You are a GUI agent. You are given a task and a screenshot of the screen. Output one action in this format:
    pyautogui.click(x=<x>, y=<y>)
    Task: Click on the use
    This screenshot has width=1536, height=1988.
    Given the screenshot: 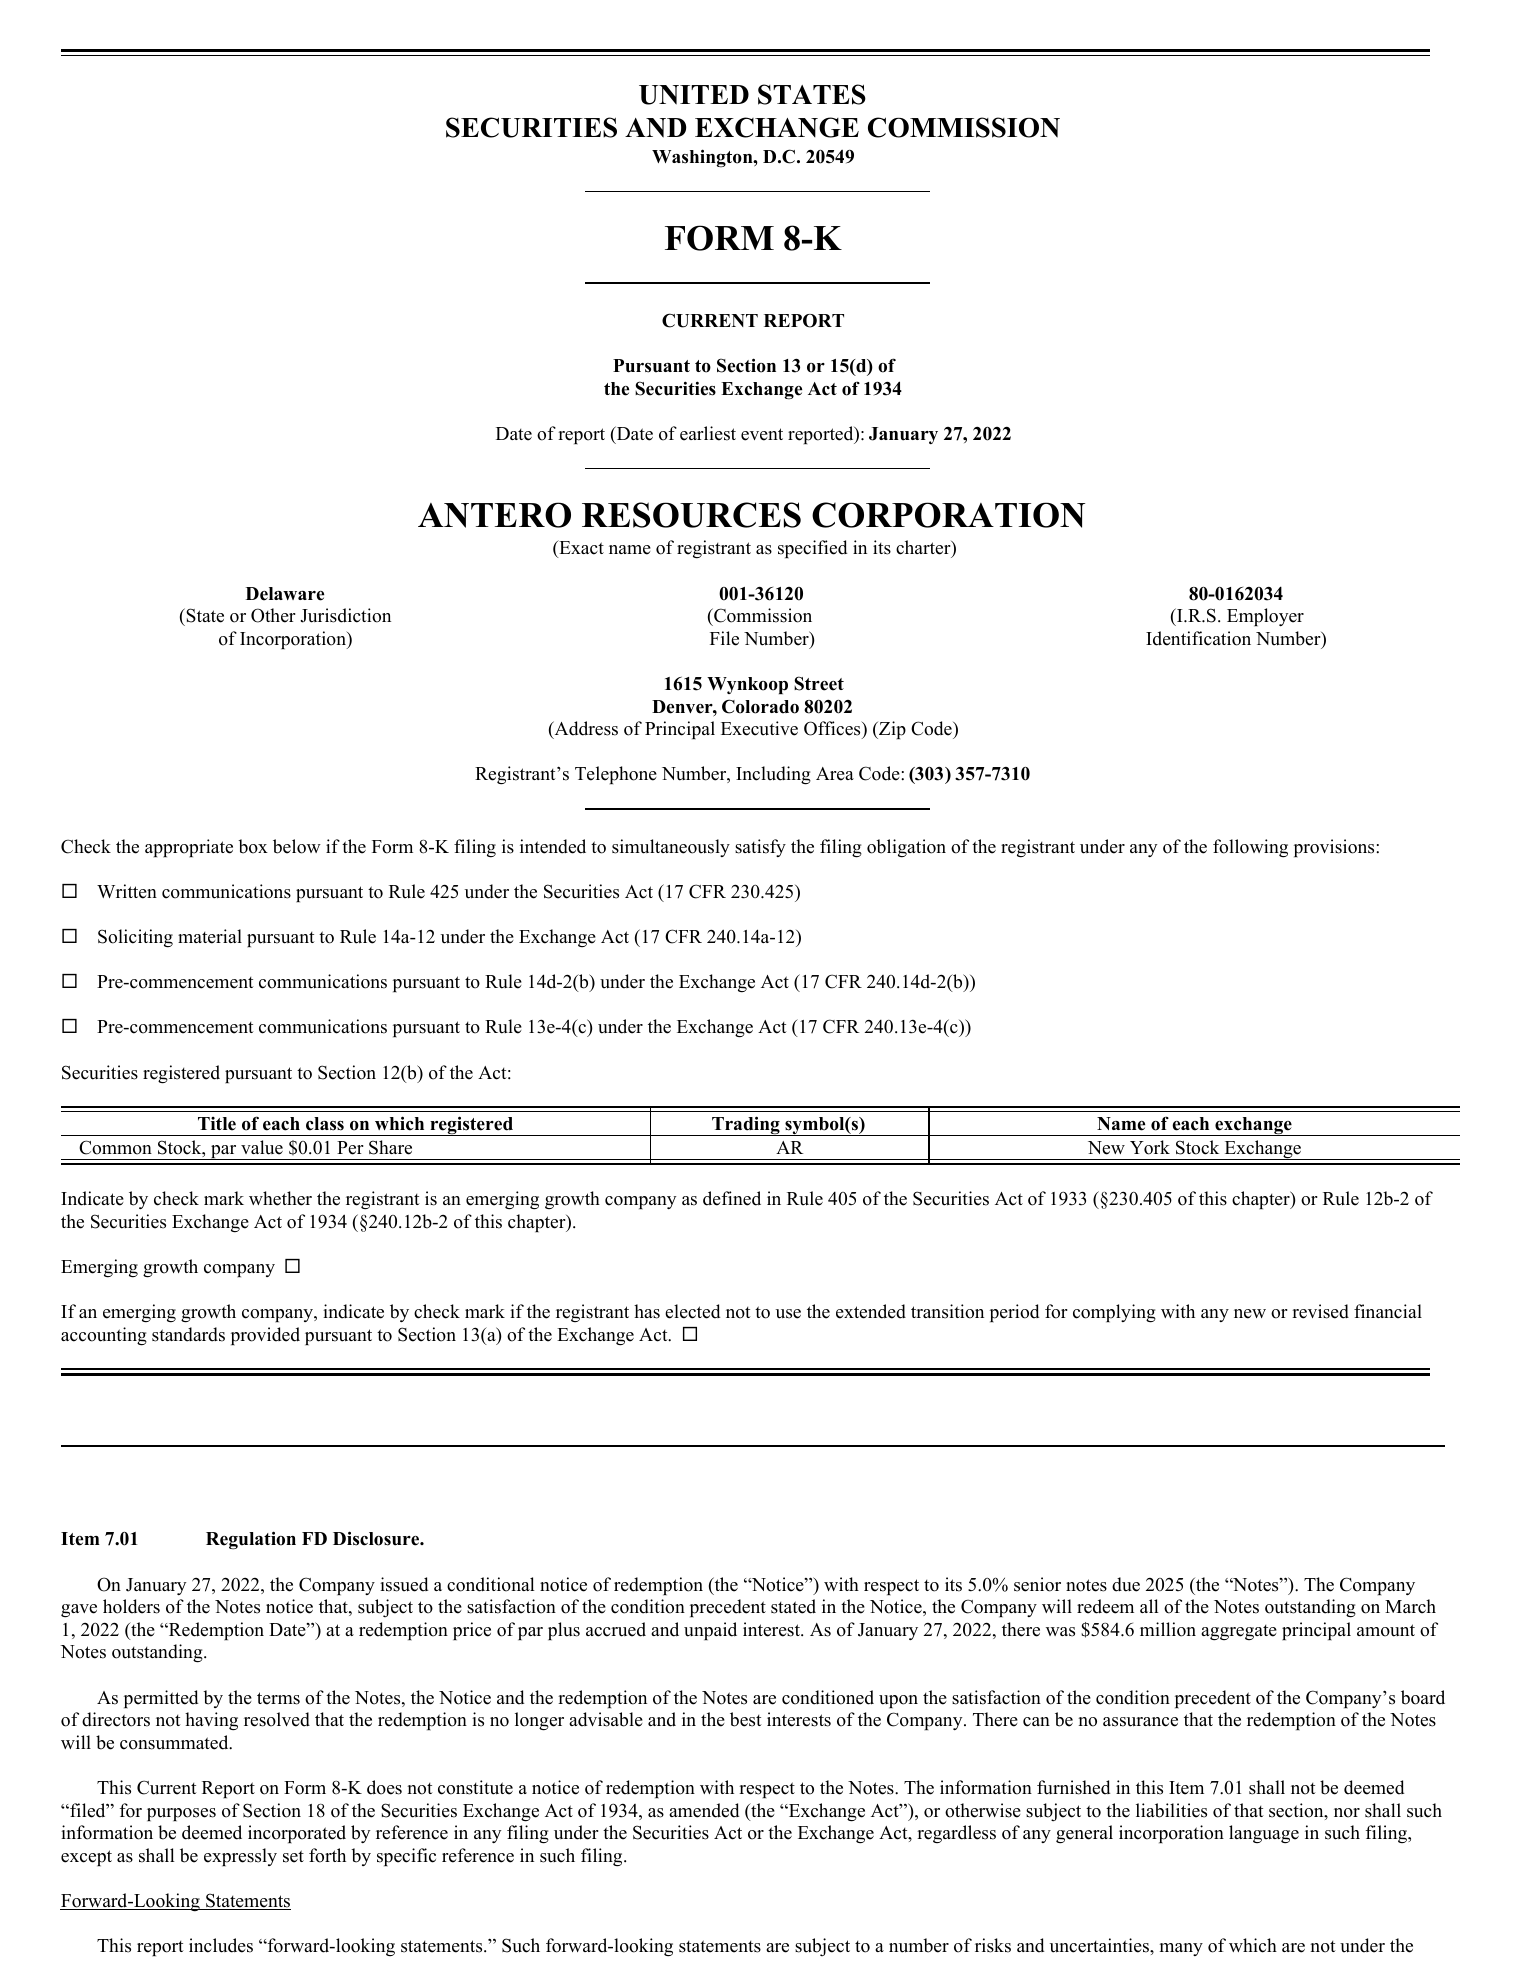 What is the action you would take?
    pyautogui.click(x=788, y=1314)
